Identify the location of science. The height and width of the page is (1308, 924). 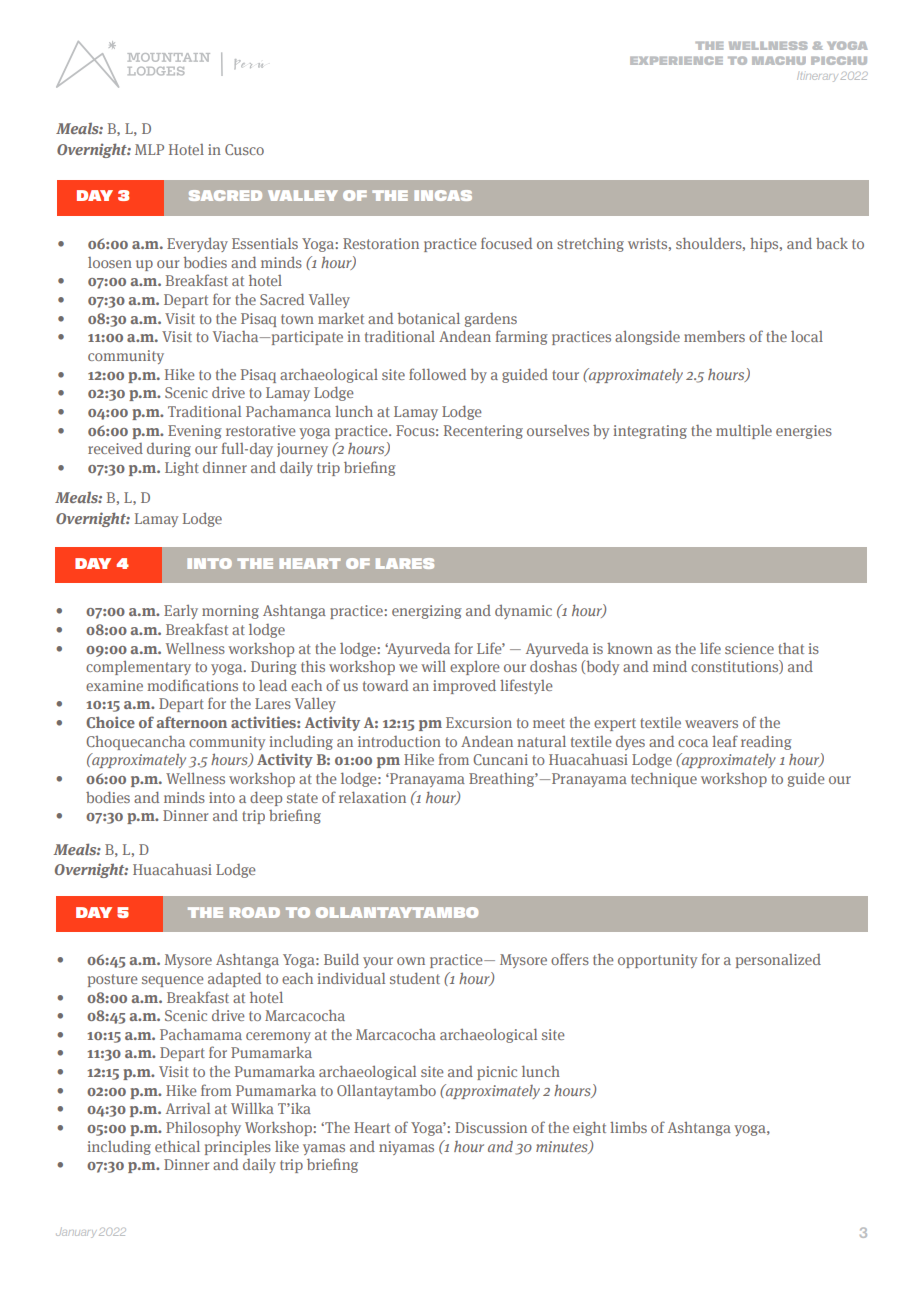
(749, 648).
